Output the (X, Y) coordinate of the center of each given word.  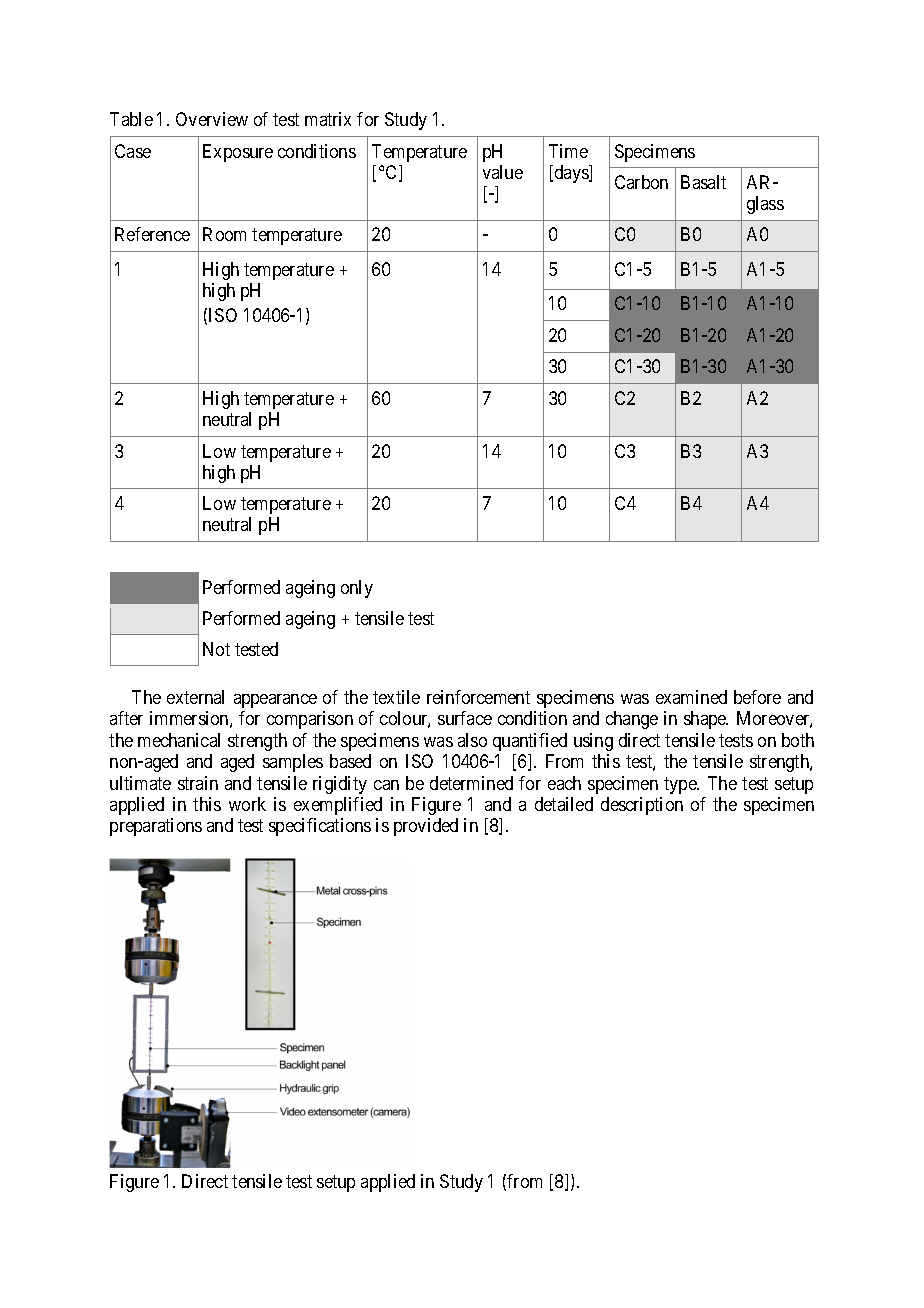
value (503, 172)
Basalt (703, 182)
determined (471, 783)
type (681, 785)
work (247, 804)
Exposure (238, 153)
